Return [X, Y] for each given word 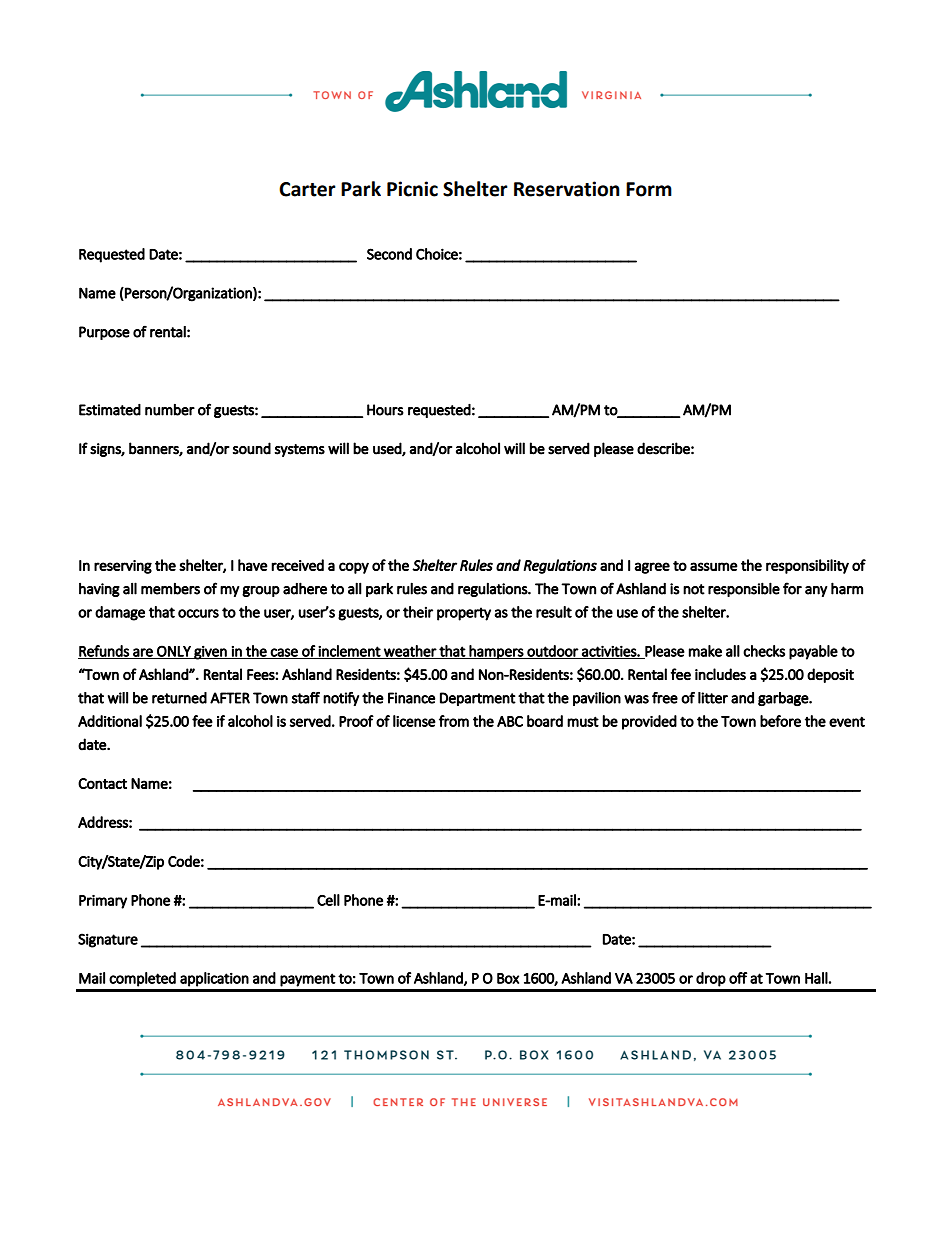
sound [252, 448]
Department [478, 699]
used [388, 449]
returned [179, 698]
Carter [307, 189]
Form [649, 189]
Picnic [412, 189]
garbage [784, 699]
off [738, 978]
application [214, 979]
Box [508, 978]
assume [714, 566]
